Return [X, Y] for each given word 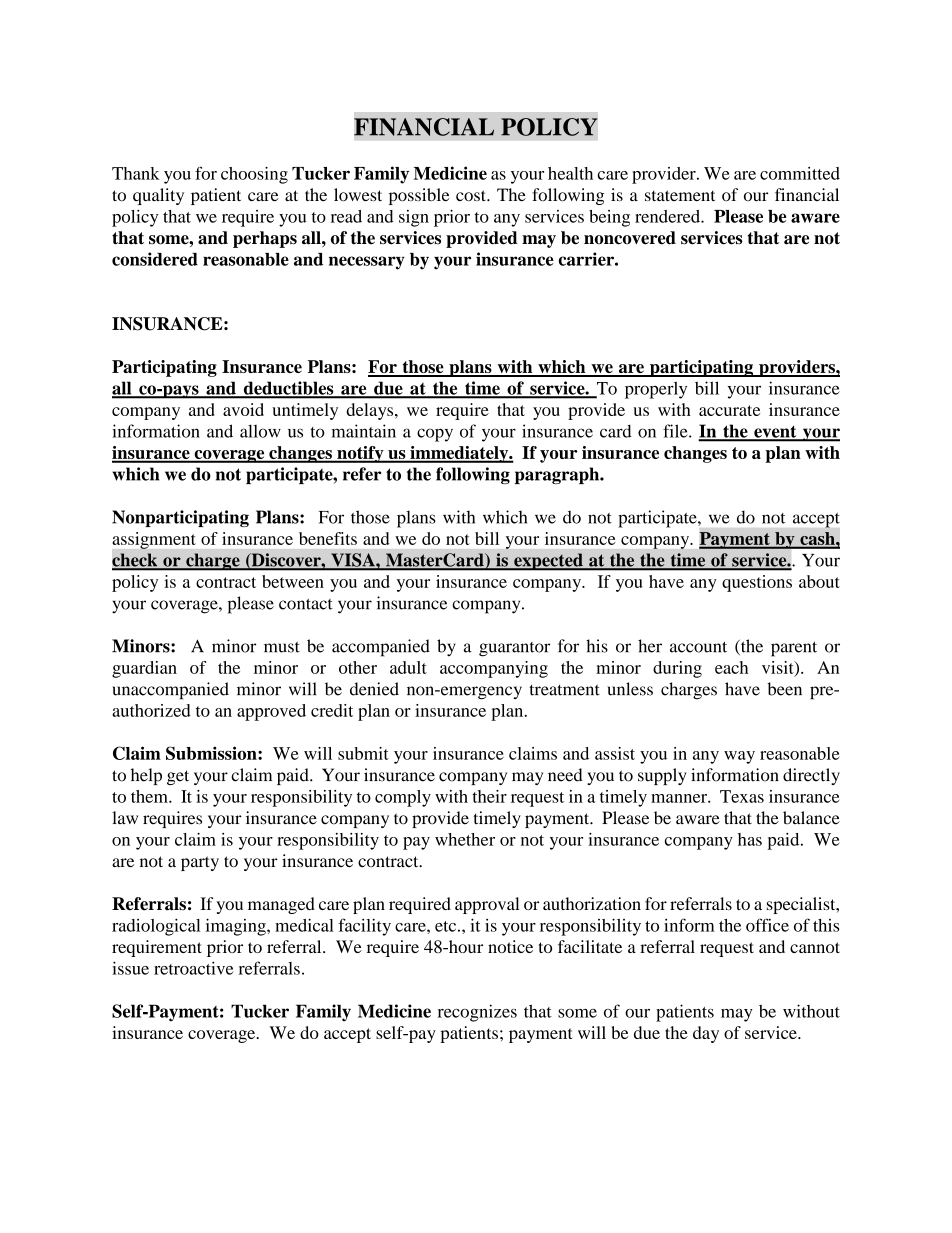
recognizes [477, 1013]
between [293, 581]
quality [158, 196]
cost [472, 195]
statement [680, 195]
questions [757, 583]
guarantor [514, 649]
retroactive [193, 968]
